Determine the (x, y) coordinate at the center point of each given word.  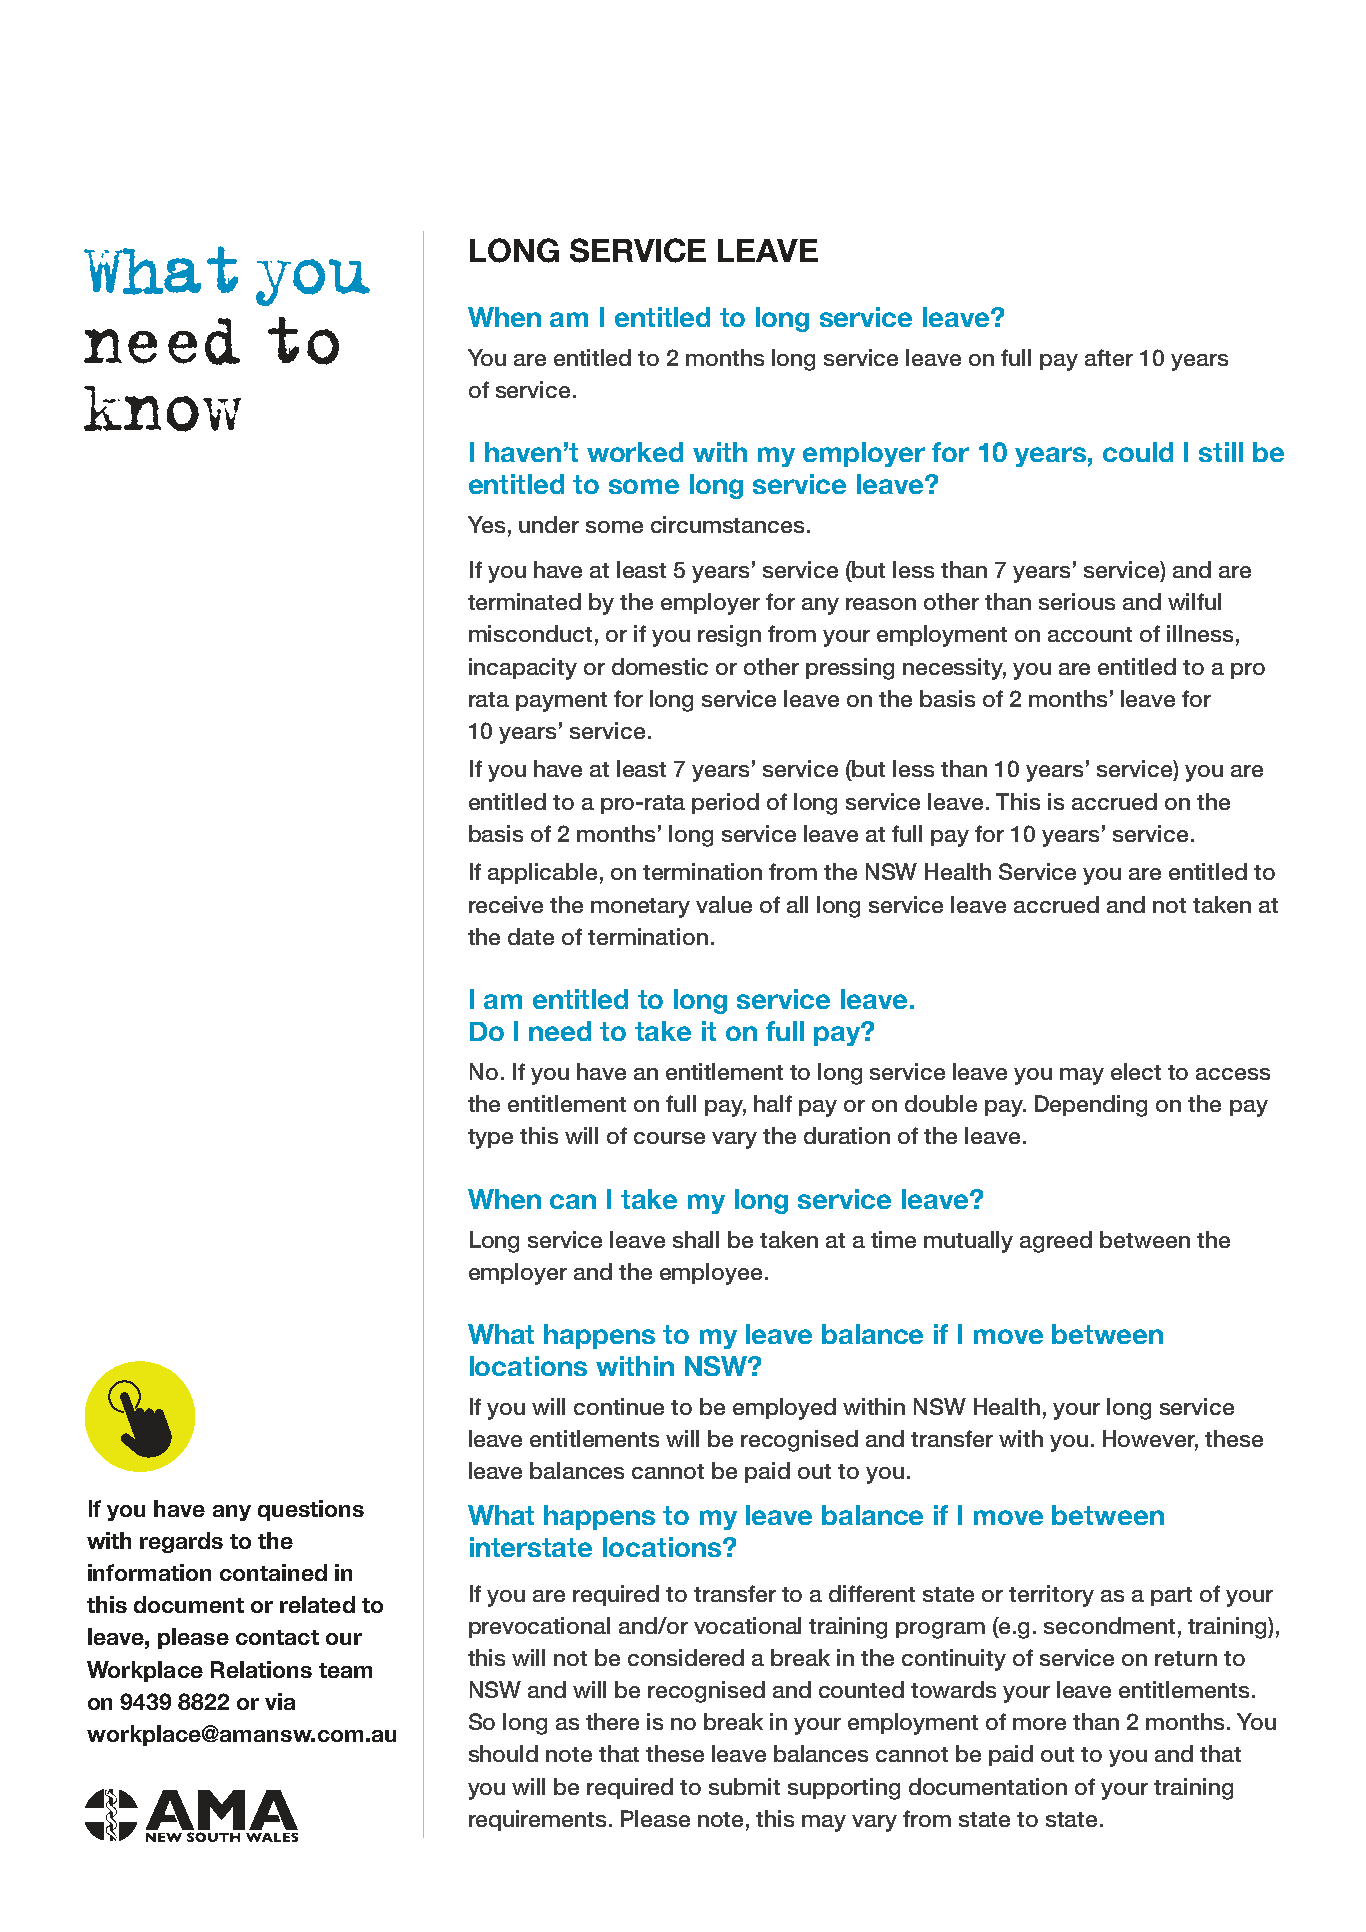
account (1090, 634)
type (490, 1139)
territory (1051, 1596)
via (280, 1701)
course (669, 1138)
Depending (1091, 1106)
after (1109, 357)
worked (635, 452)
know (162, 409)
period (725, 803)
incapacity (523, 669)
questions (311, 1510)
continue (619, 1406)
